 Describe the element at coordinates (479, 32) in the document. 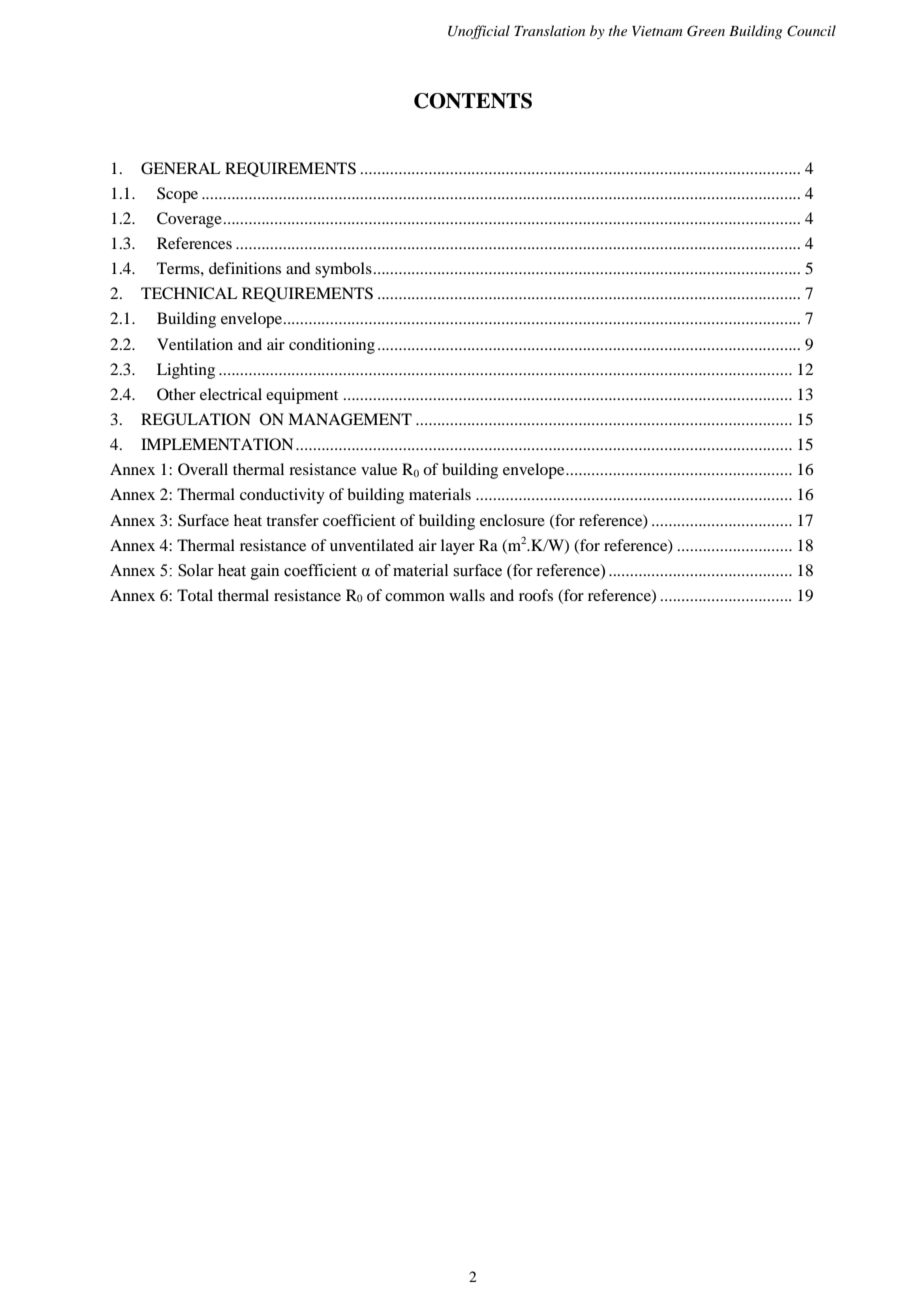

I see `Unofficial` at that location.
